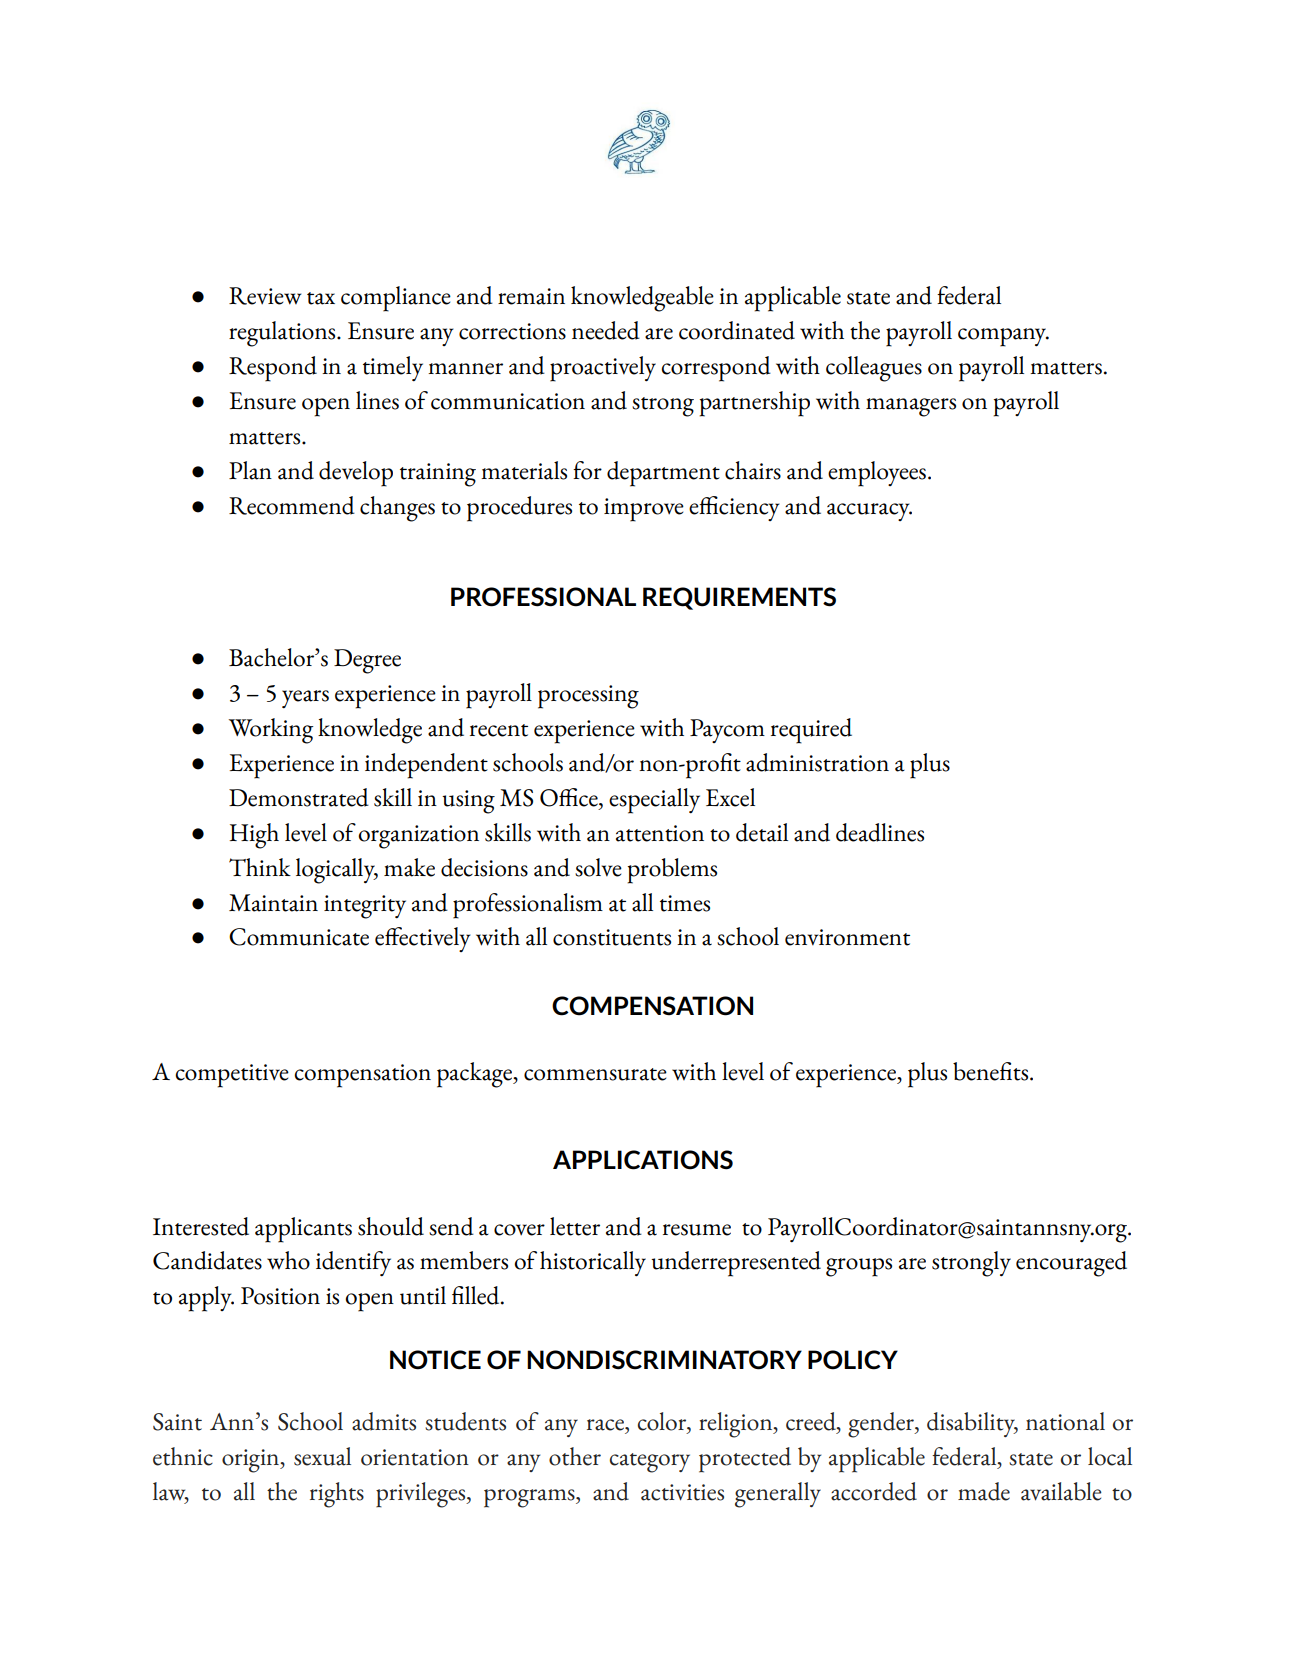  I want to click on APPLICATIONS, so click(643, 1160).
